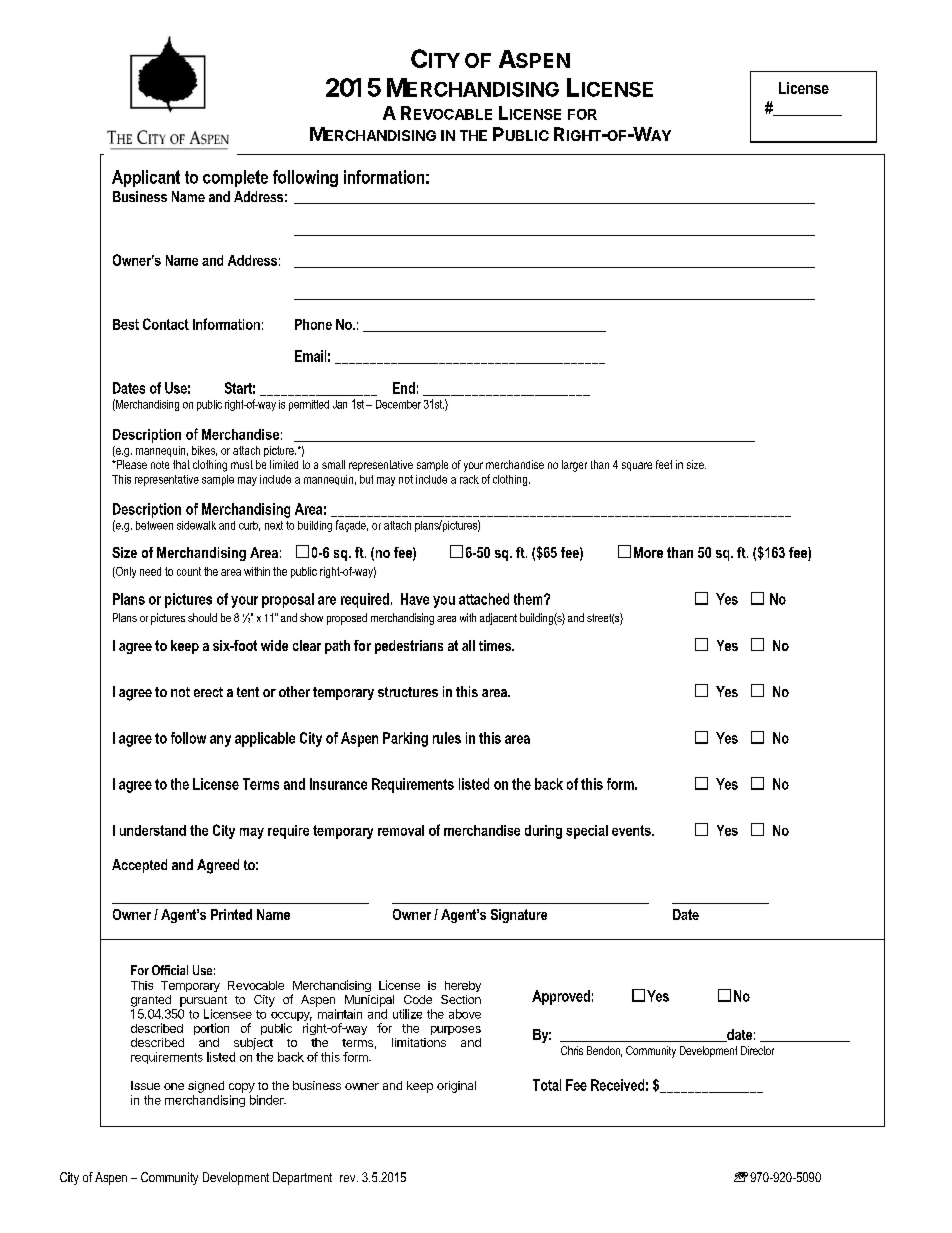 The image size is (952, 1233). What do you see at coordinates (235, 178) in the screenshot?
I see `complete` at bounding box center [235, 178].
